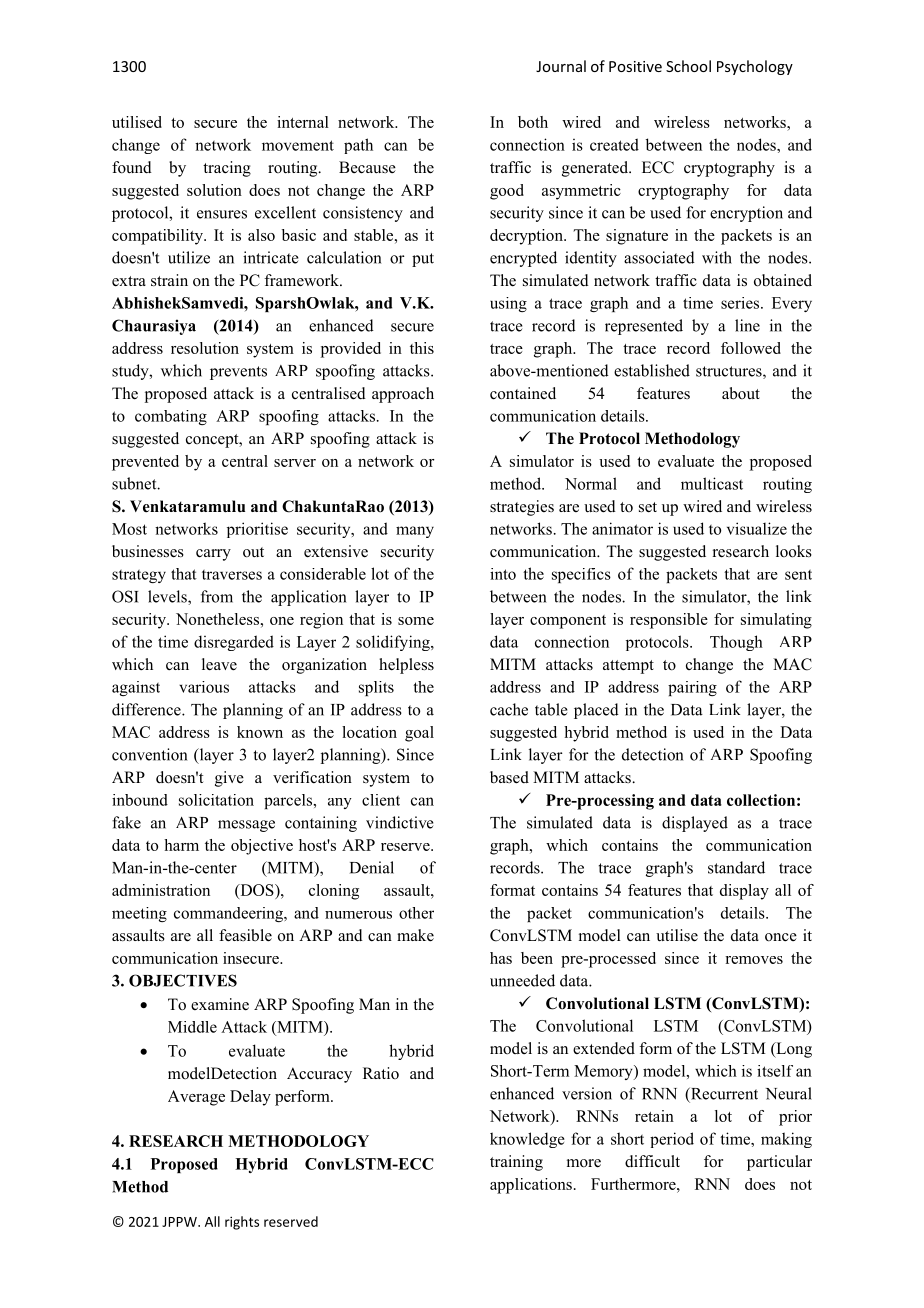  What do you see at coordinates (242, 1223) in the screenshot?
I see `rights` at bounding box center [242, 1223].
